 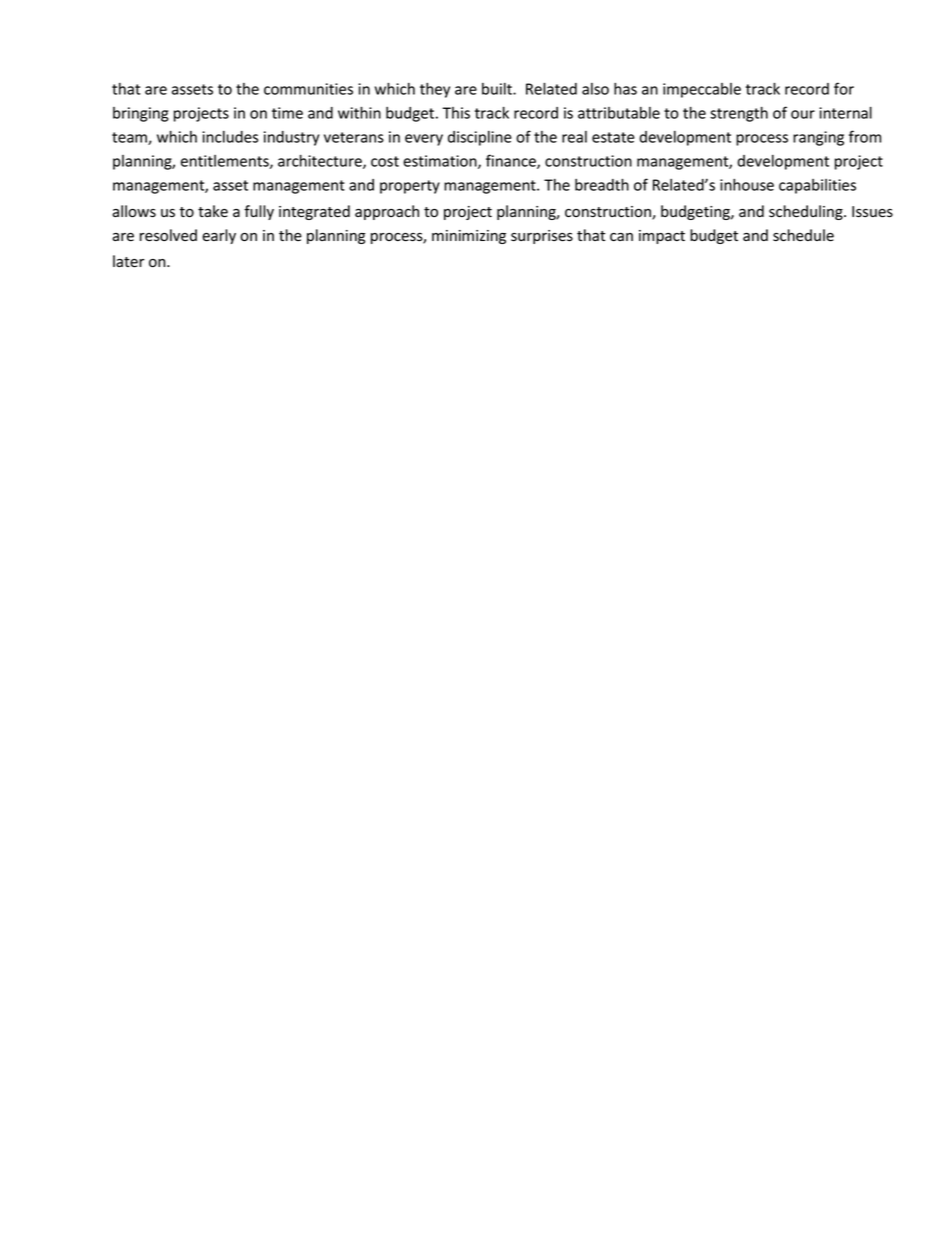 What do you see at coordinates (498, 89) in the page?
I see `built` at bounding box center [498, 89].
